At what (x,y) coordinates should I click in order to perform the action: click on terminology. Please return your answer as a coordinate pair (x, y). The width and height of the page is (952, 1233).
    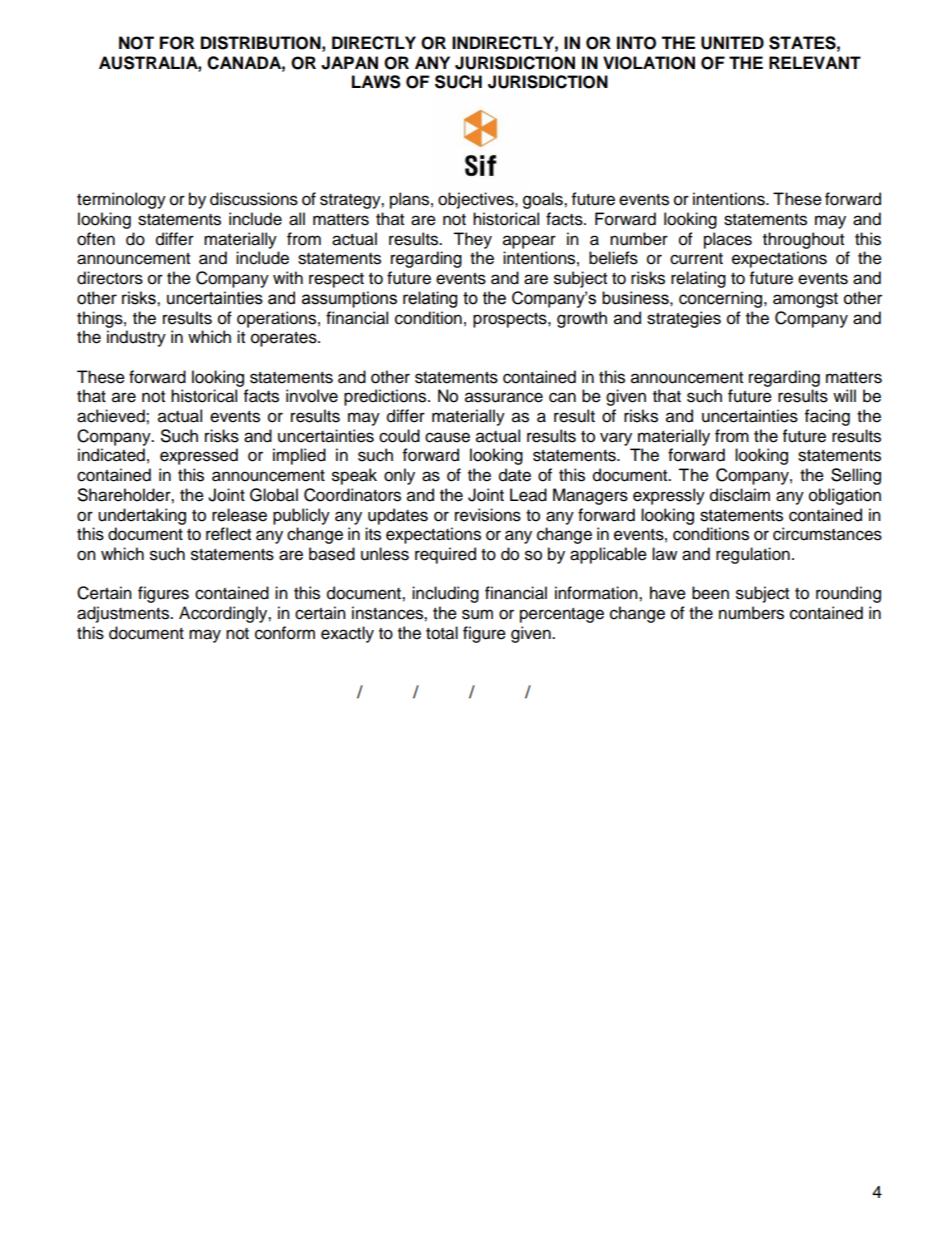
    Looking at the image, I should click on (121, 200).
